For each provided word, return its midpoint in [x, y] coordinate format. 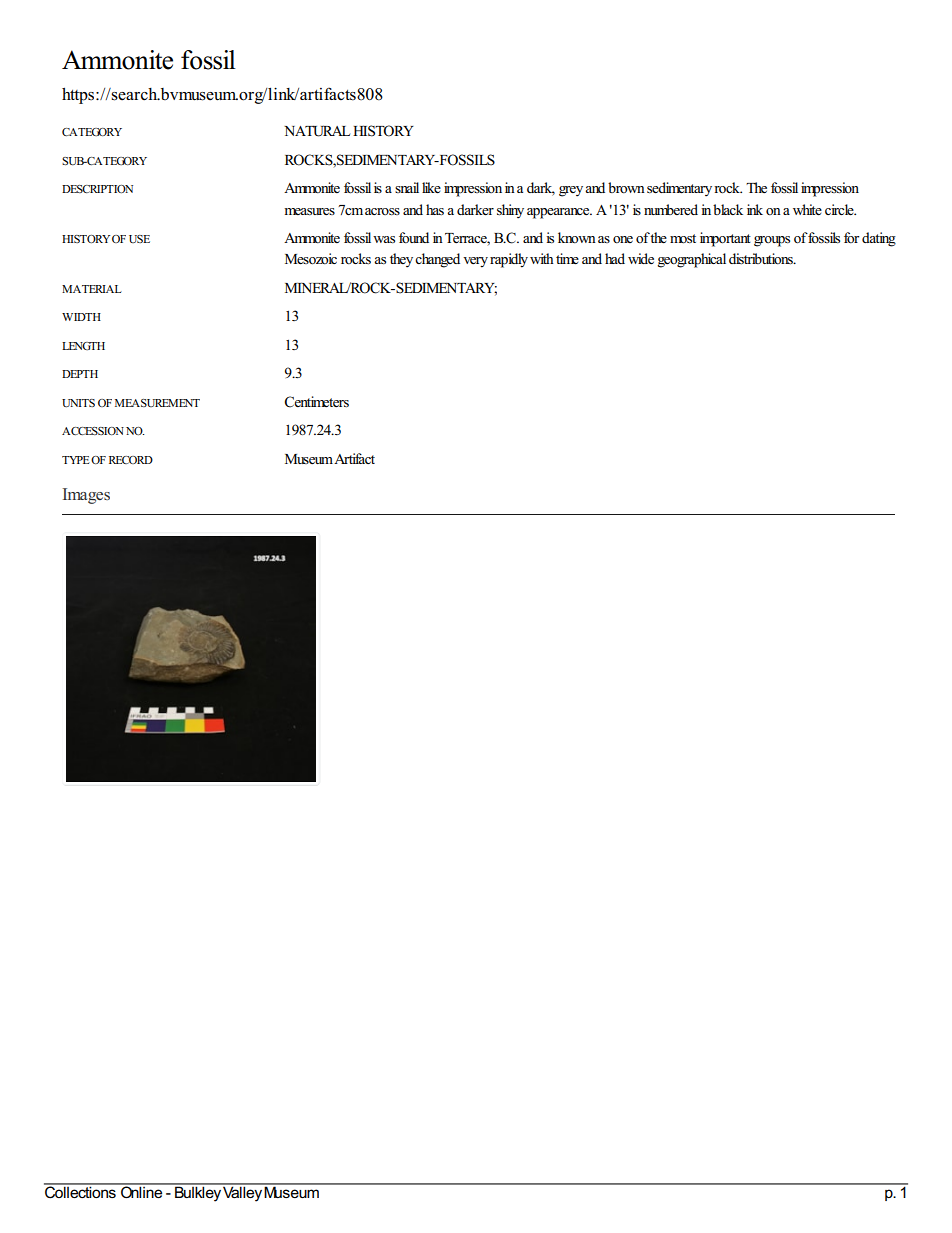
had [615, 258]
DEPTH [80, 374]
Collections [81, 1191]
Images [86, 496]
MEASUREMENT [157, 403]
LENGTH [83, 346]
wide [641, 258]
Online [142, 1191]
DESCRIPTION [97, 189]
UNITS [78, 403]
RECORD [131, 460]
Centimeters [316, 402]
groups [772, 241]
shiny [510, 211]
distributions [762, 258]
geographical [691, 260]
